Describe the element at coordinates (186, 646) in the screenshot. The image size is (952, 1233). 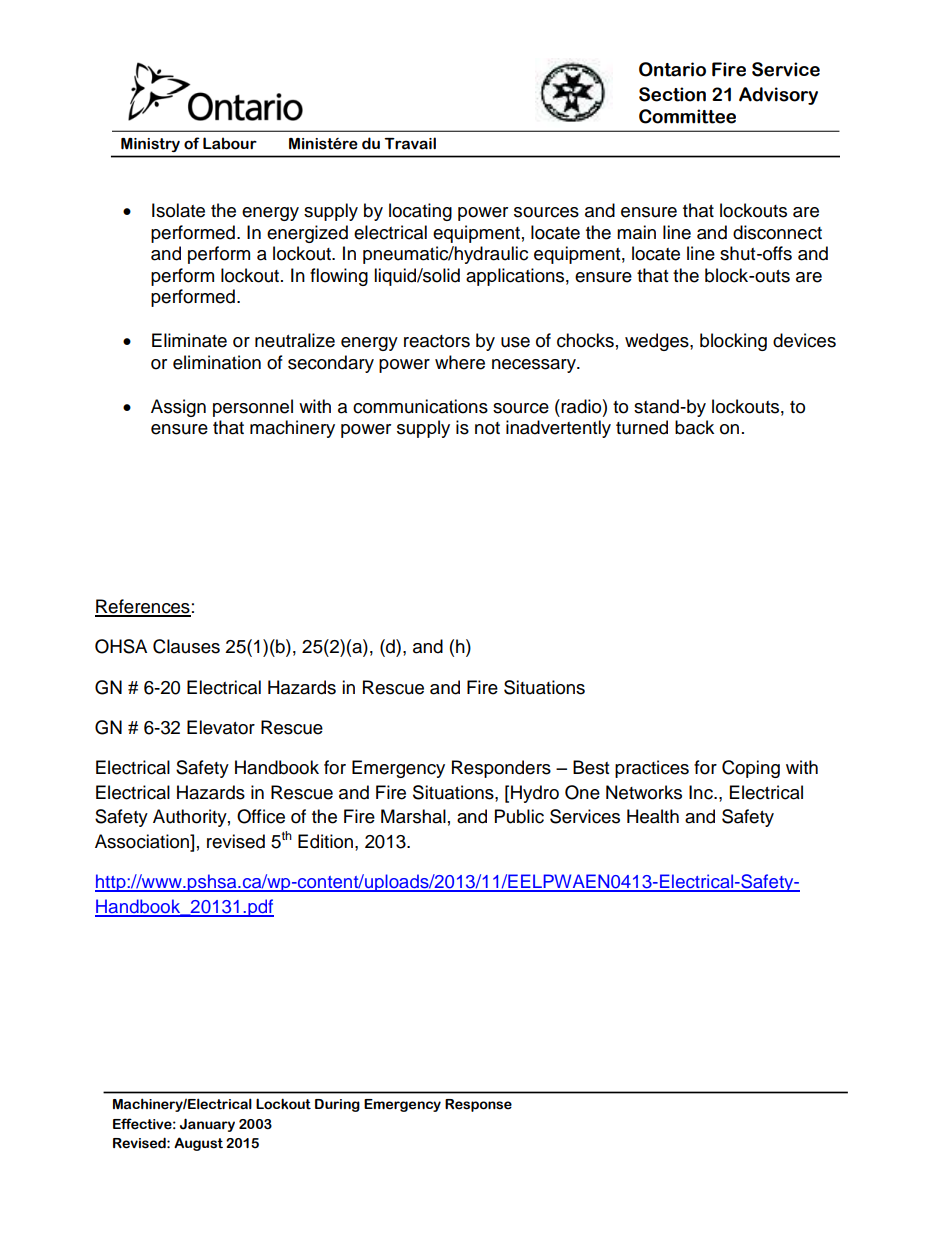
I see `Clauses` at that location.
